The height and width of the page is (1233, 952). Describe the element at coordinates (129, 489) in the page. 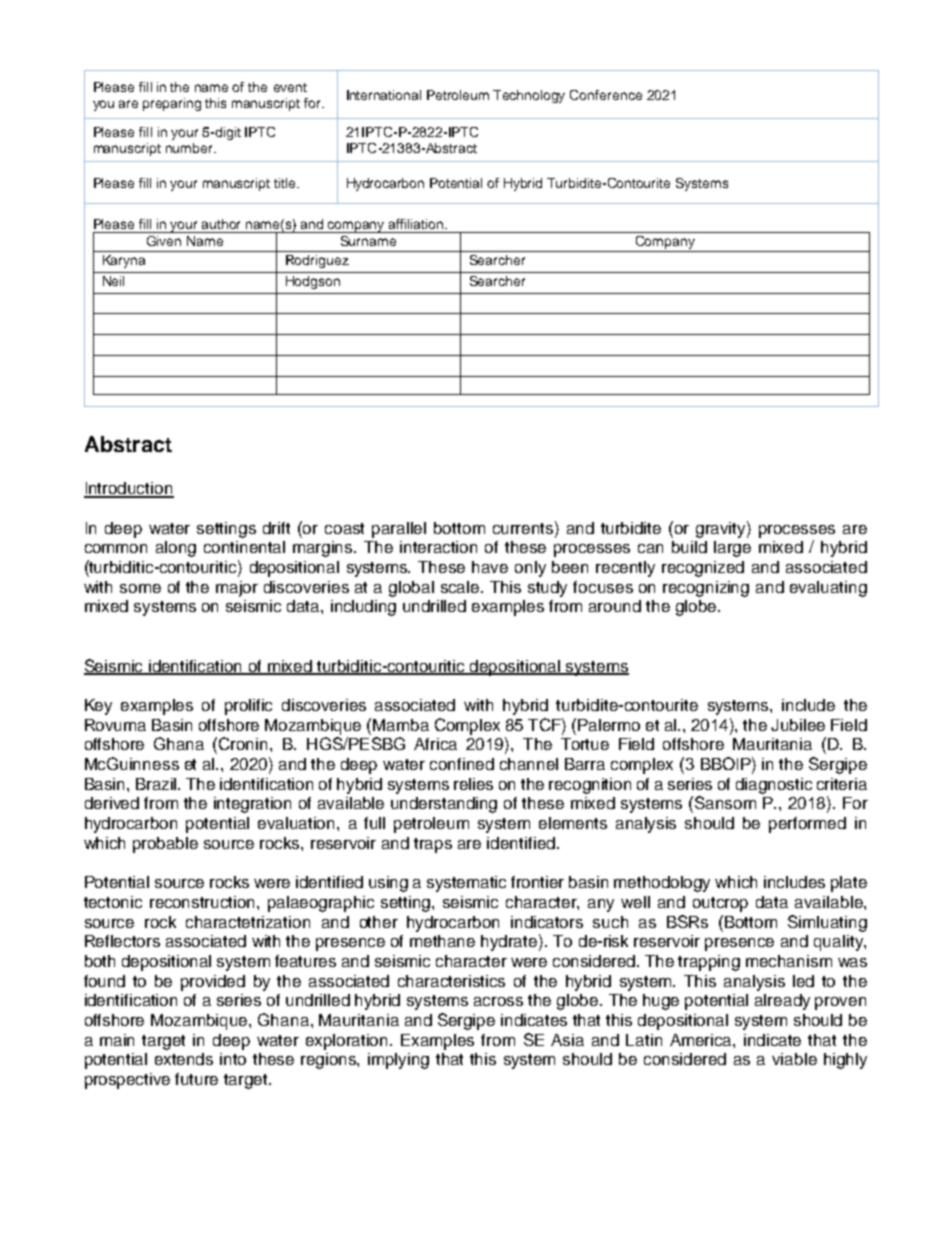

I see `Introduction` at that location.
